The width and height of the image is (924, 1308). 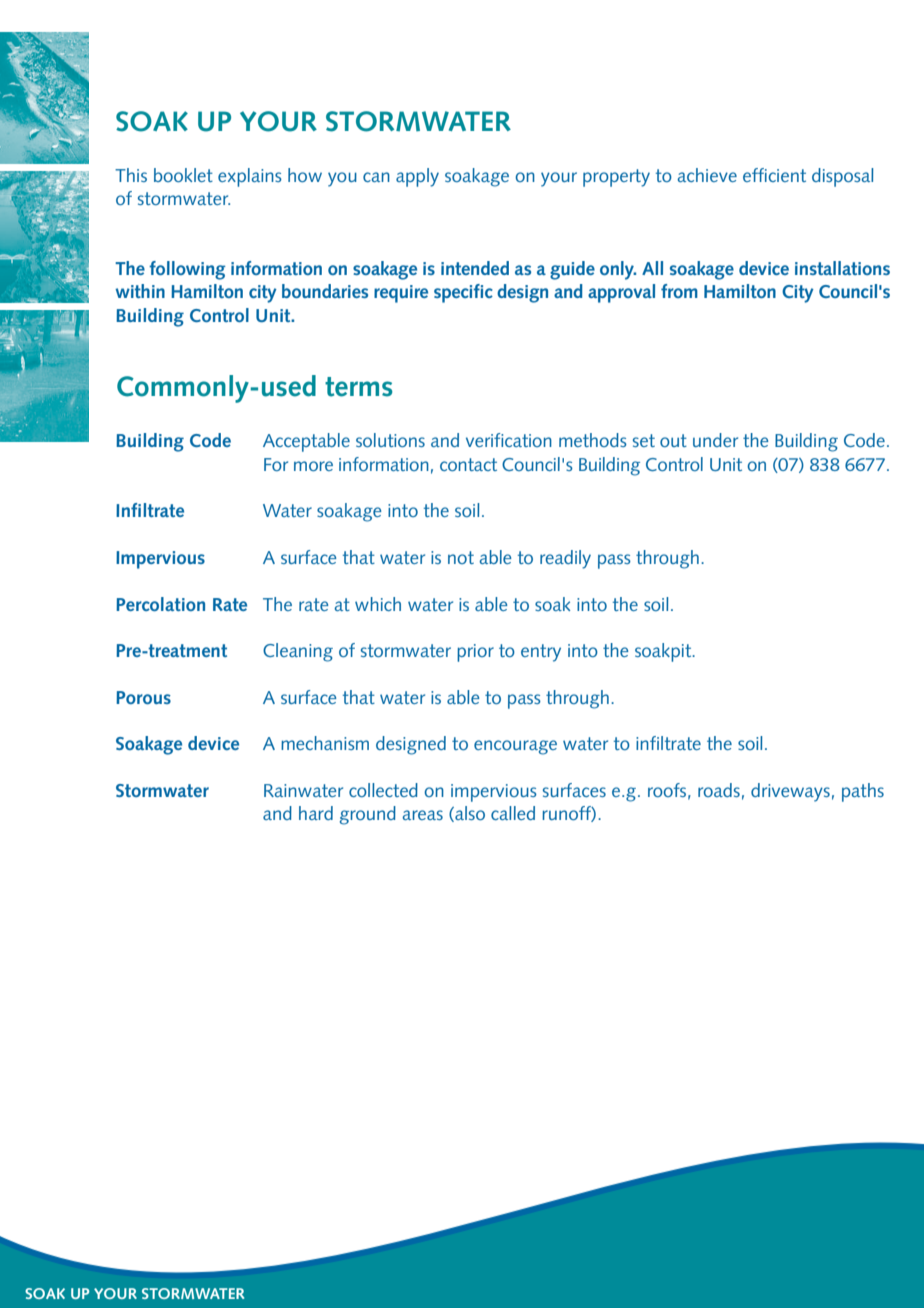 What do you see at coordinates (468, 464) in the image?
I see `contact` at bounding box center [468, 464].
